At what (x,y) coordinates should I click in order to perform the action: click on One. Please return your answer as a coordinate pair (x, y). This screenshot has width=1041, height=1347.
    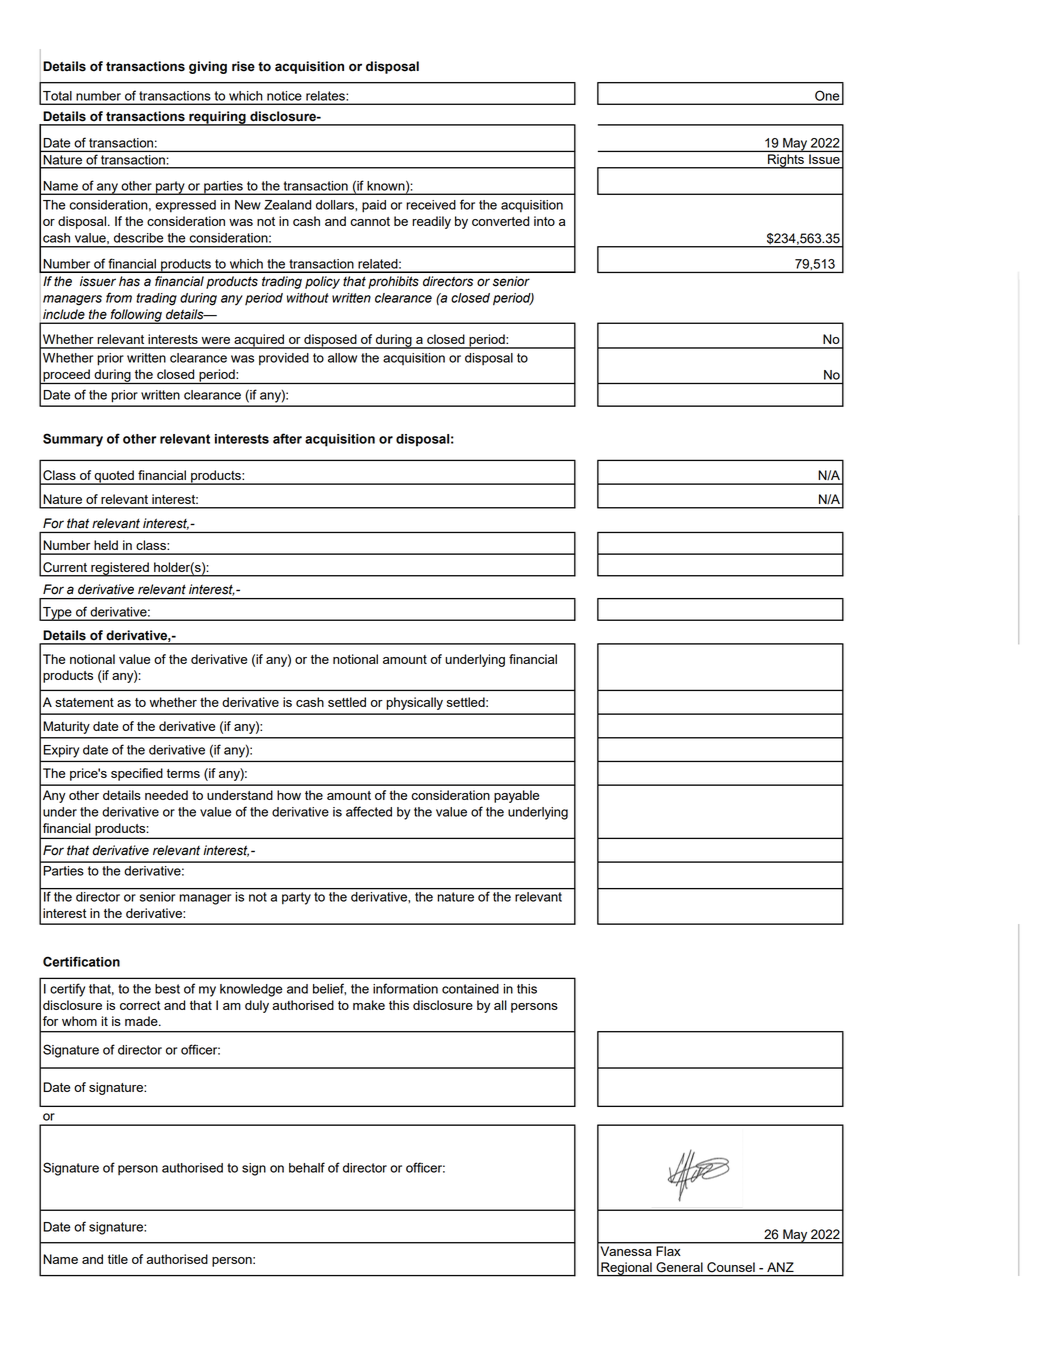
    Looking at the image, I should click on (827, 96).
